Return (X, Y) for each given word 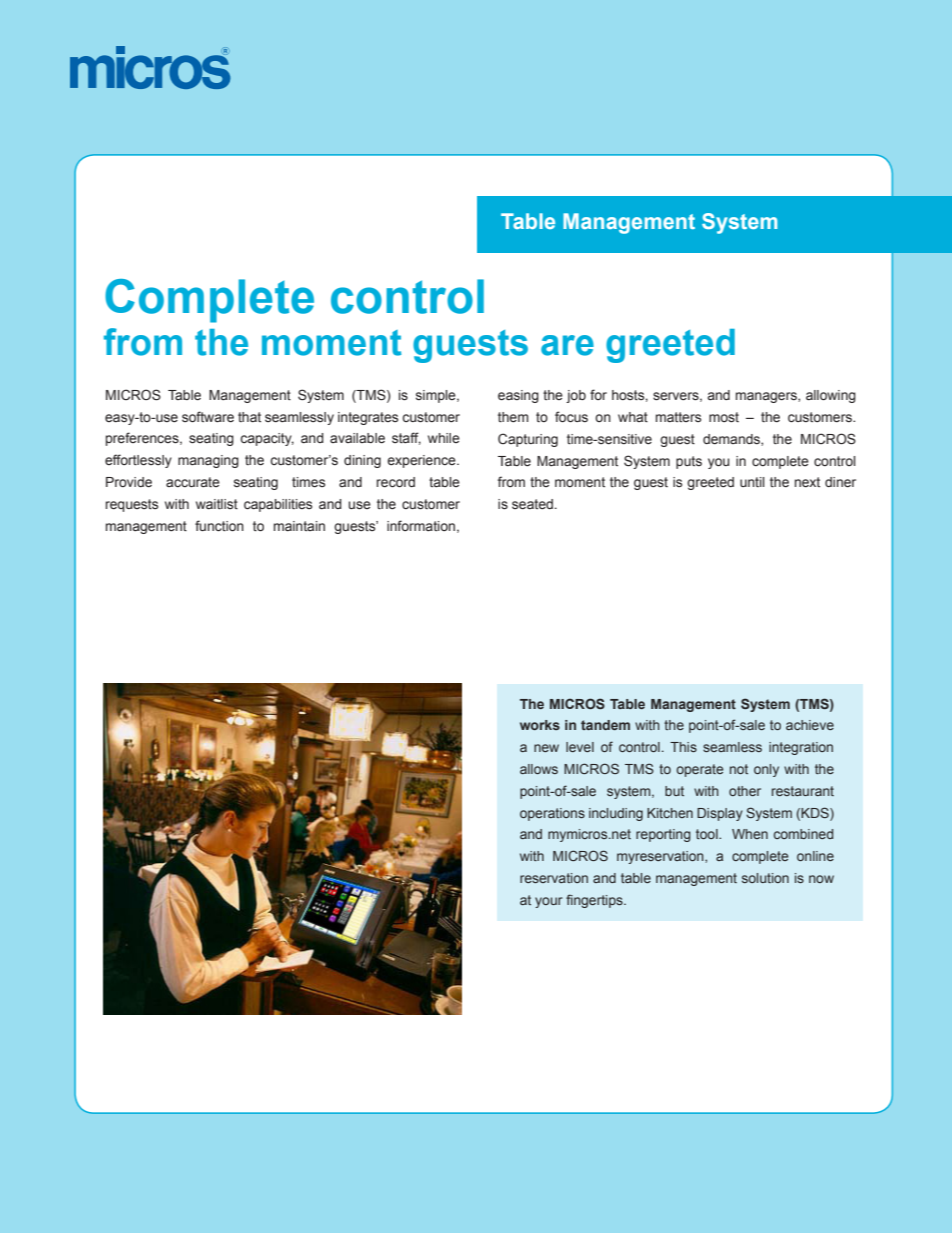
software (208, 417)
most (724, 417)
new (546, 748)
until (752, 482)
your (549, 902)
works (540, 725)
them (513, 417)
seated (532, 504)
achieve (810, 725)
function (219, 526)
